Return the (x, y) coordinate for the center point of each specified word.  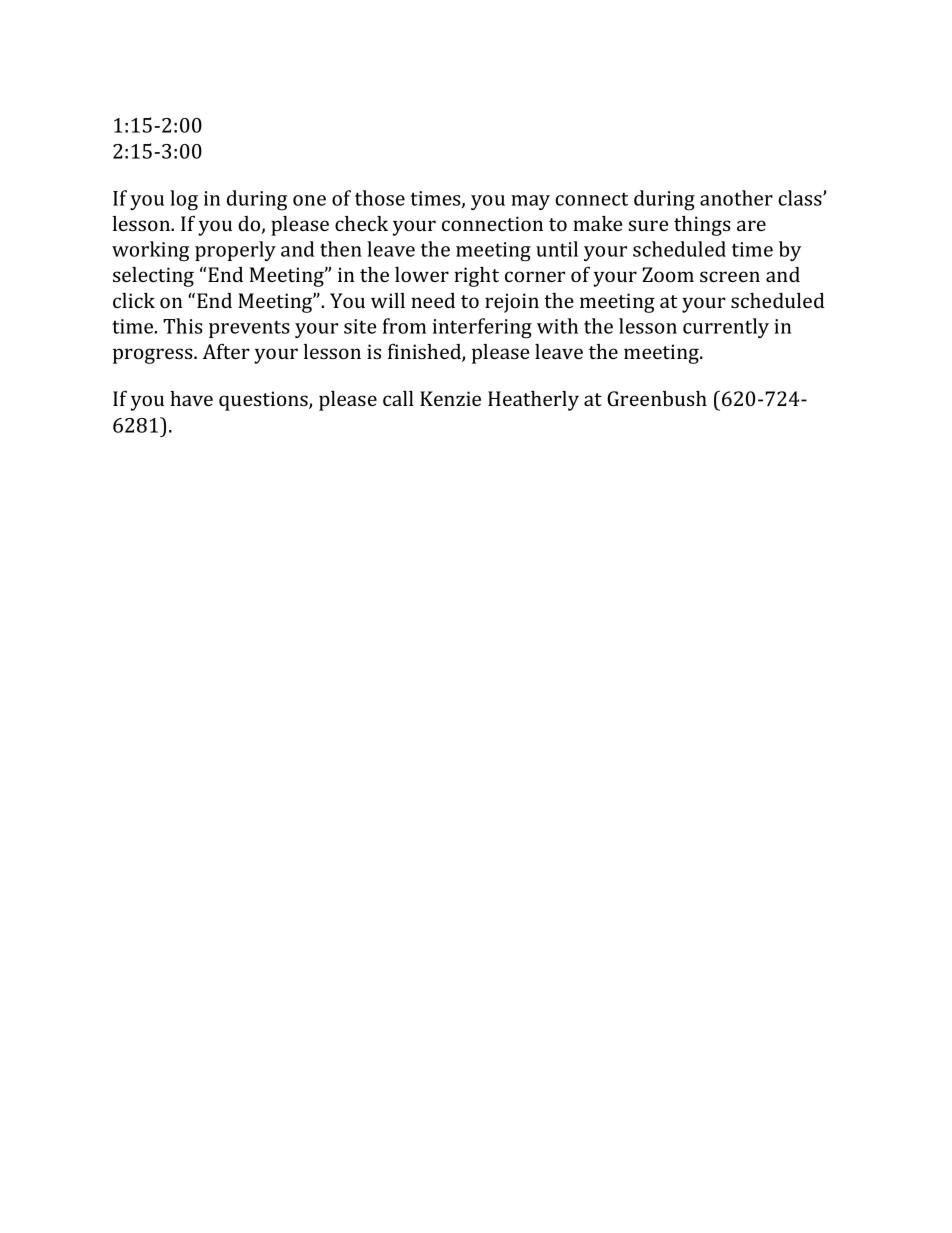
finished (425, 352)
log (184, 200)
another (736, 198)
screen (730, 276)
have (191, 398)
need (433, 300)
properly (235, 251)
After (226, 351)
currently (726, 328)
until (557, 249)
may (530, 202)
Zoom (668, 274)
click (134, 300)
